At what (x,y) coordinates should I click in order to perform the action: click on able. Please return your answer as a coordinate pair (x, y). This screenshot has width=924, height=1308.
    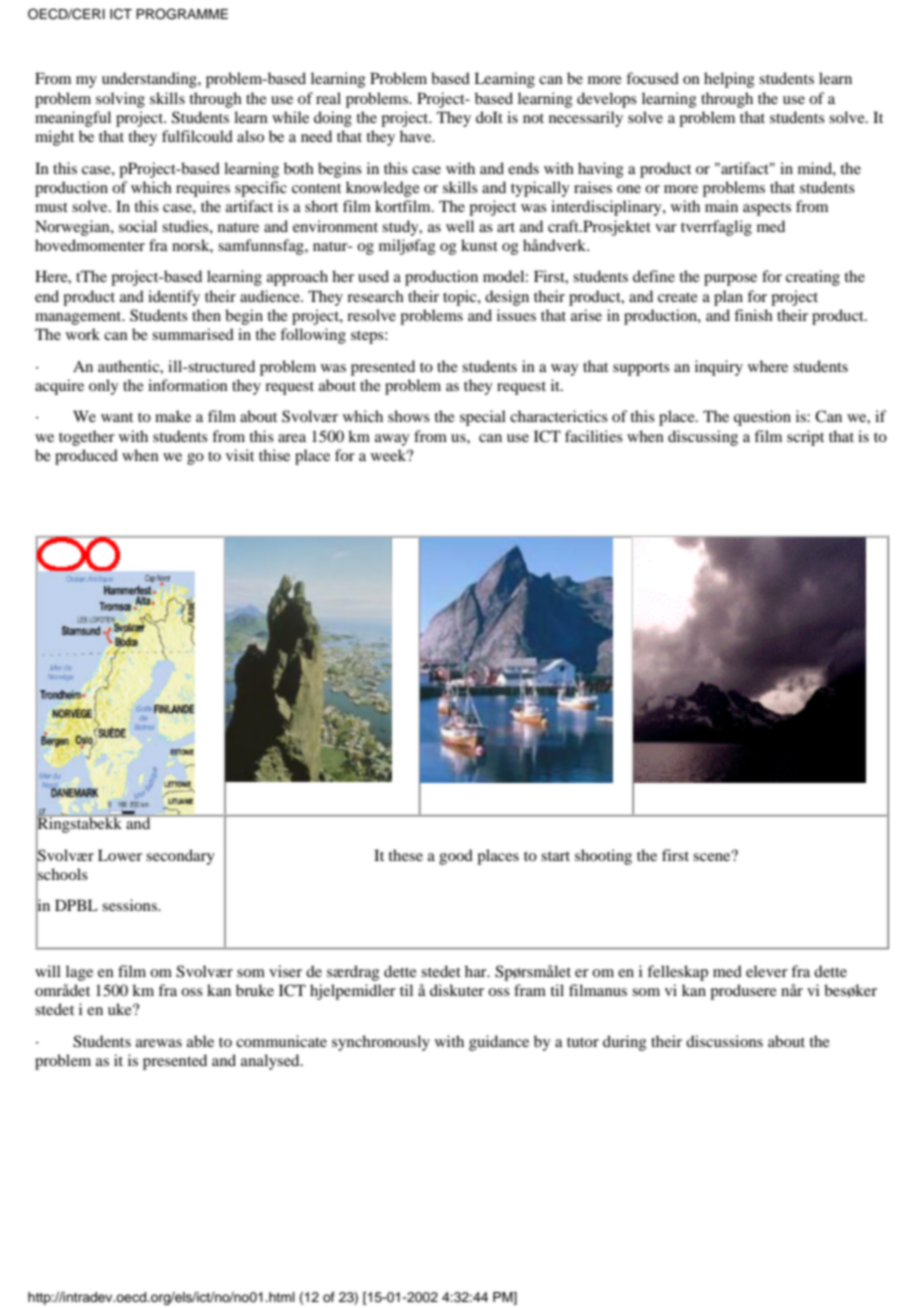
    Looking at the image, I should click on (200, 1041).
